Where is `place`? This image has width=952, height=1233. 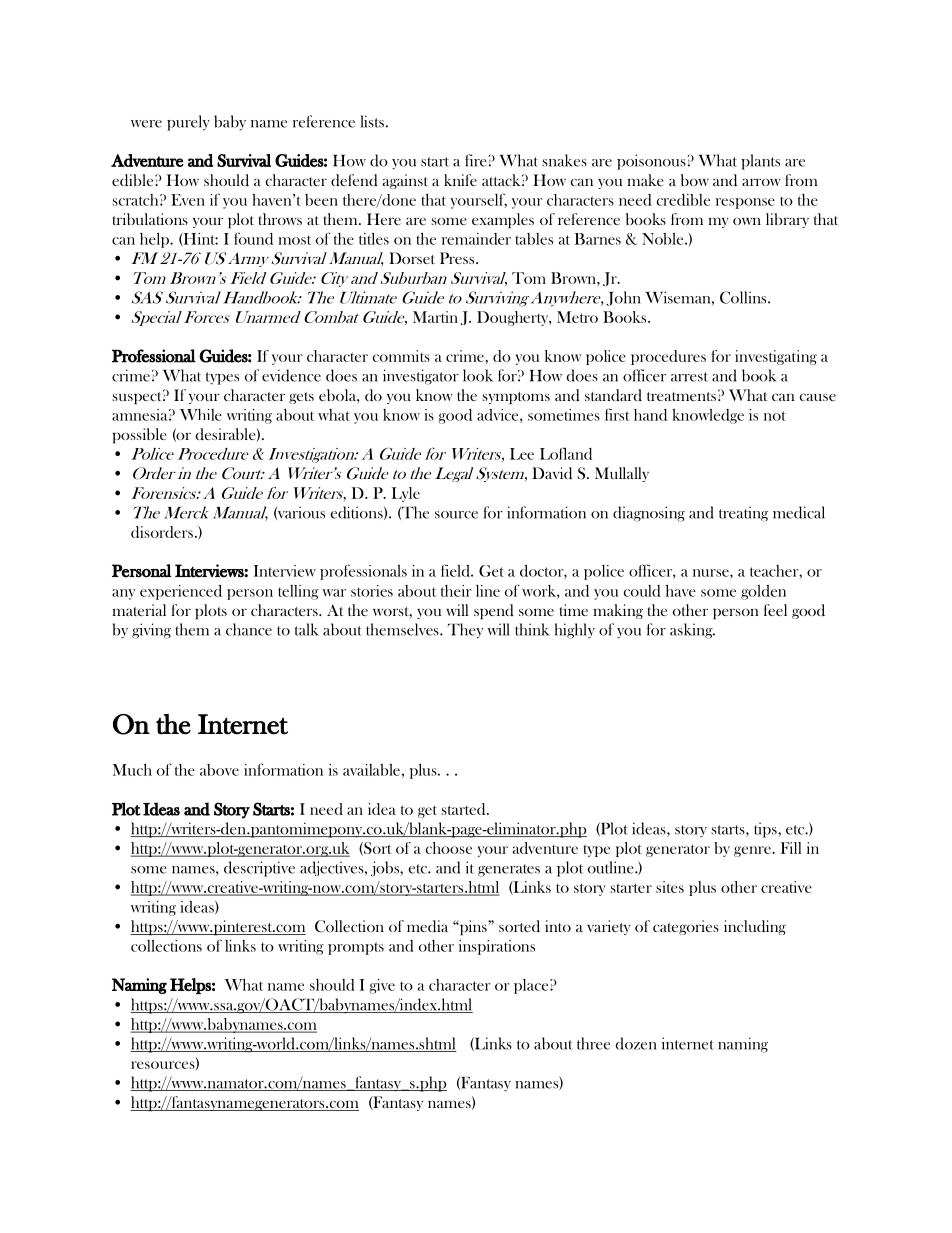 place is located at coordinates (532, 986).
